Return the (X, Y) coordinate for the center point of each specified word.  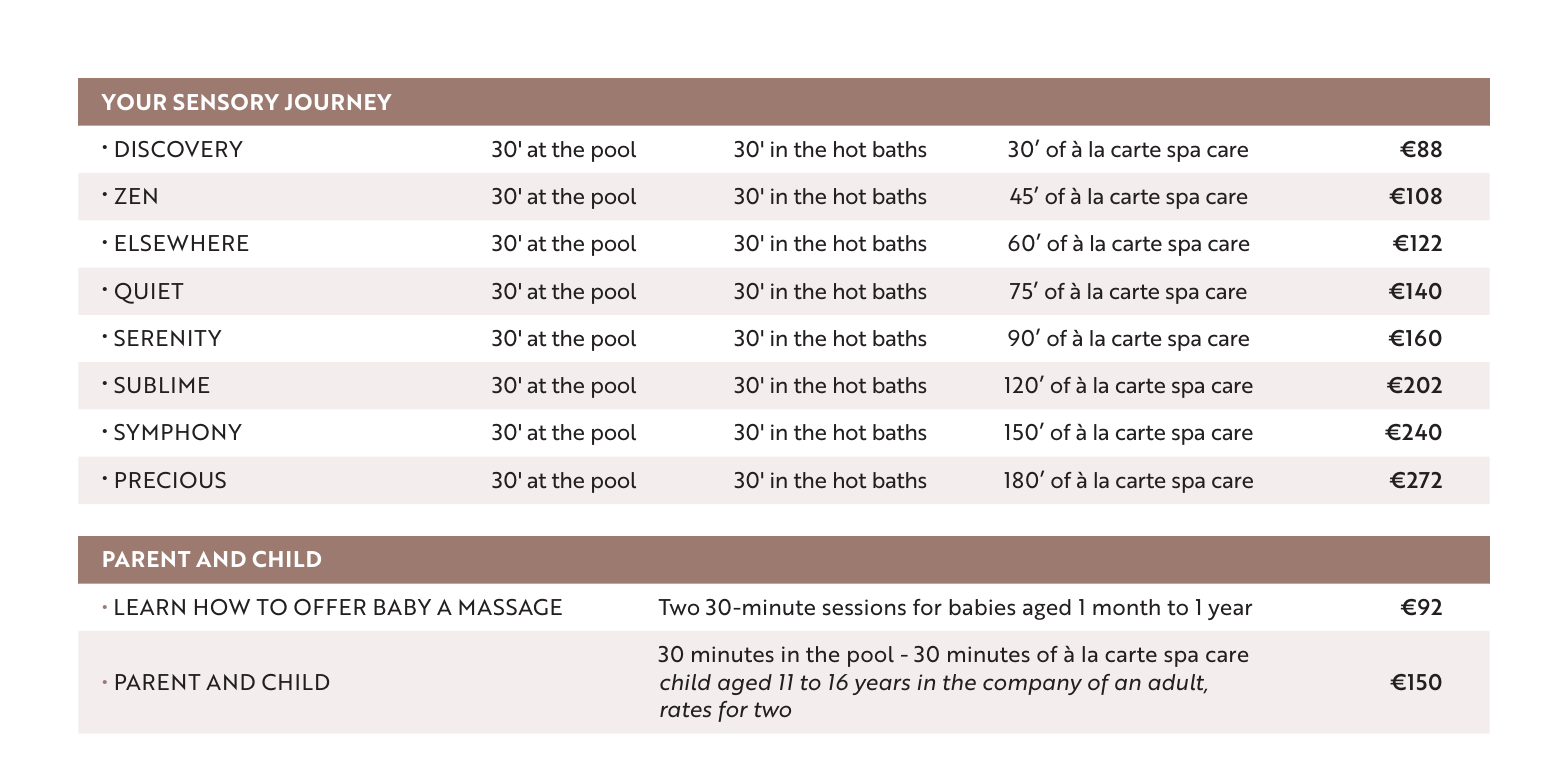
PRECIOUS (171, 480)
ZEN (136, 196)
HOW (222, 607)
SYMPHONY (178, 432)
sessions (864, 607)
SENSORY (226, 102)
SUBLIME (161, 385)
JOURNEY (338, 102)
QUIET (149, 293)
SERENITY (168, 338)
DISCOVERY (179, 149)
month (1126, 607)
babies (982, 607)
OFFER (330, 607)
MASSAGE (510, 607)
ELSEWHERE (182, 243)
